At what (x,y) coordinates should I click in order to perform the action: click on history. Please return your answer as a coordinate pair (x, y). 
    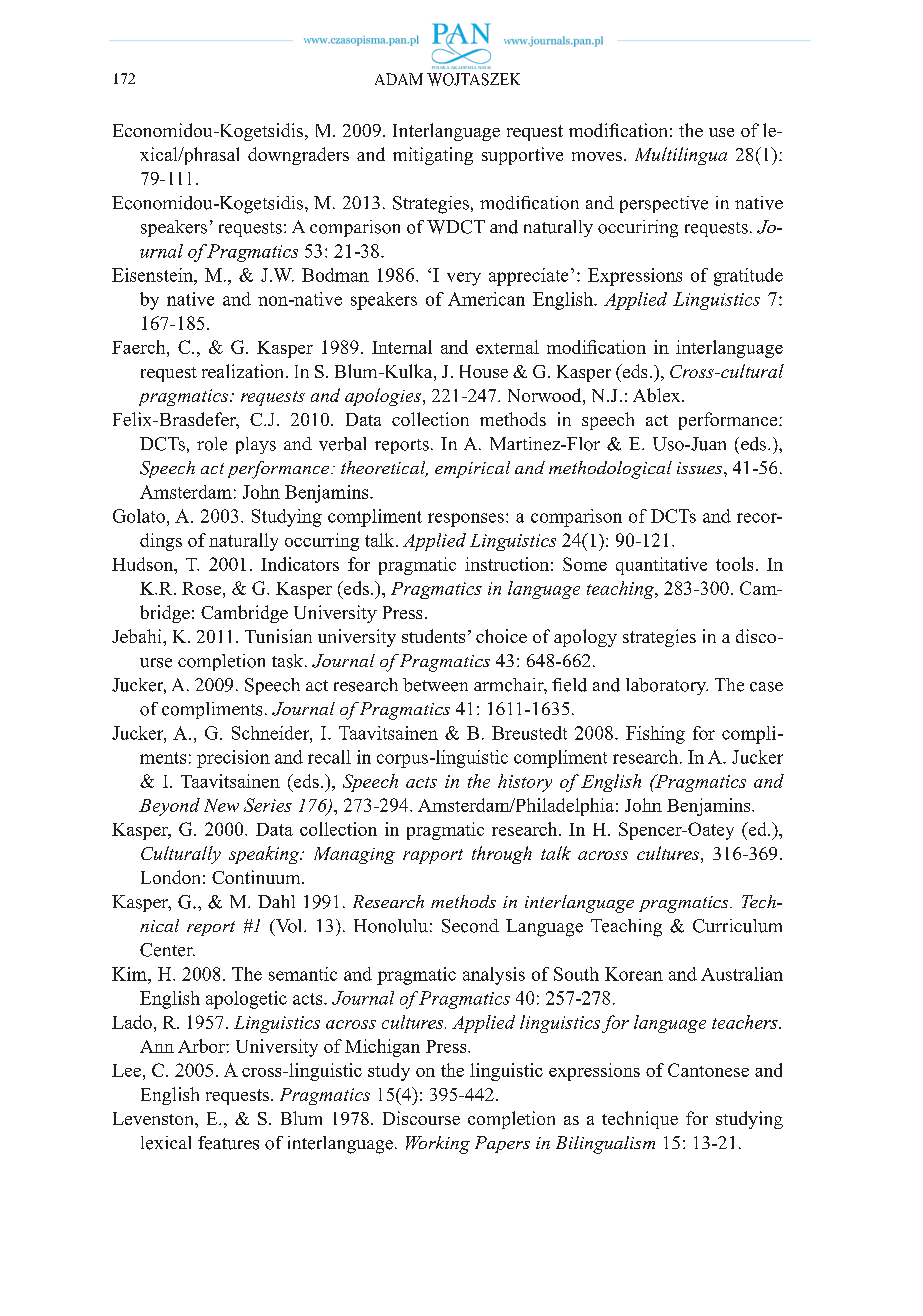
    Looking at the image, I should click on (525, 783).
